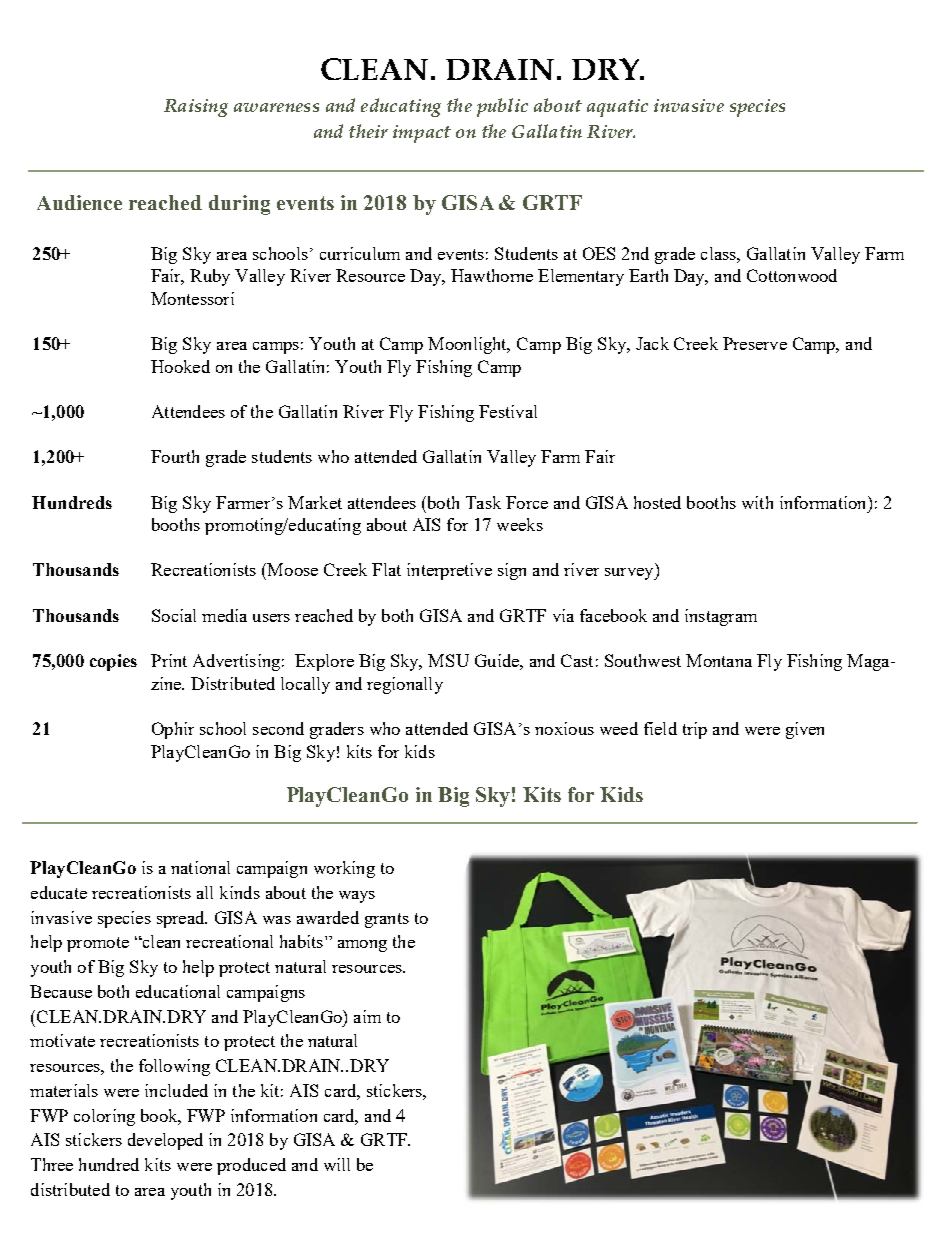 The height and width of the screenshot is (1233, 952). What do you see at coordinates (196, 108) in the screenshot?
I see `Raising` at bounding box center [196, 108].
